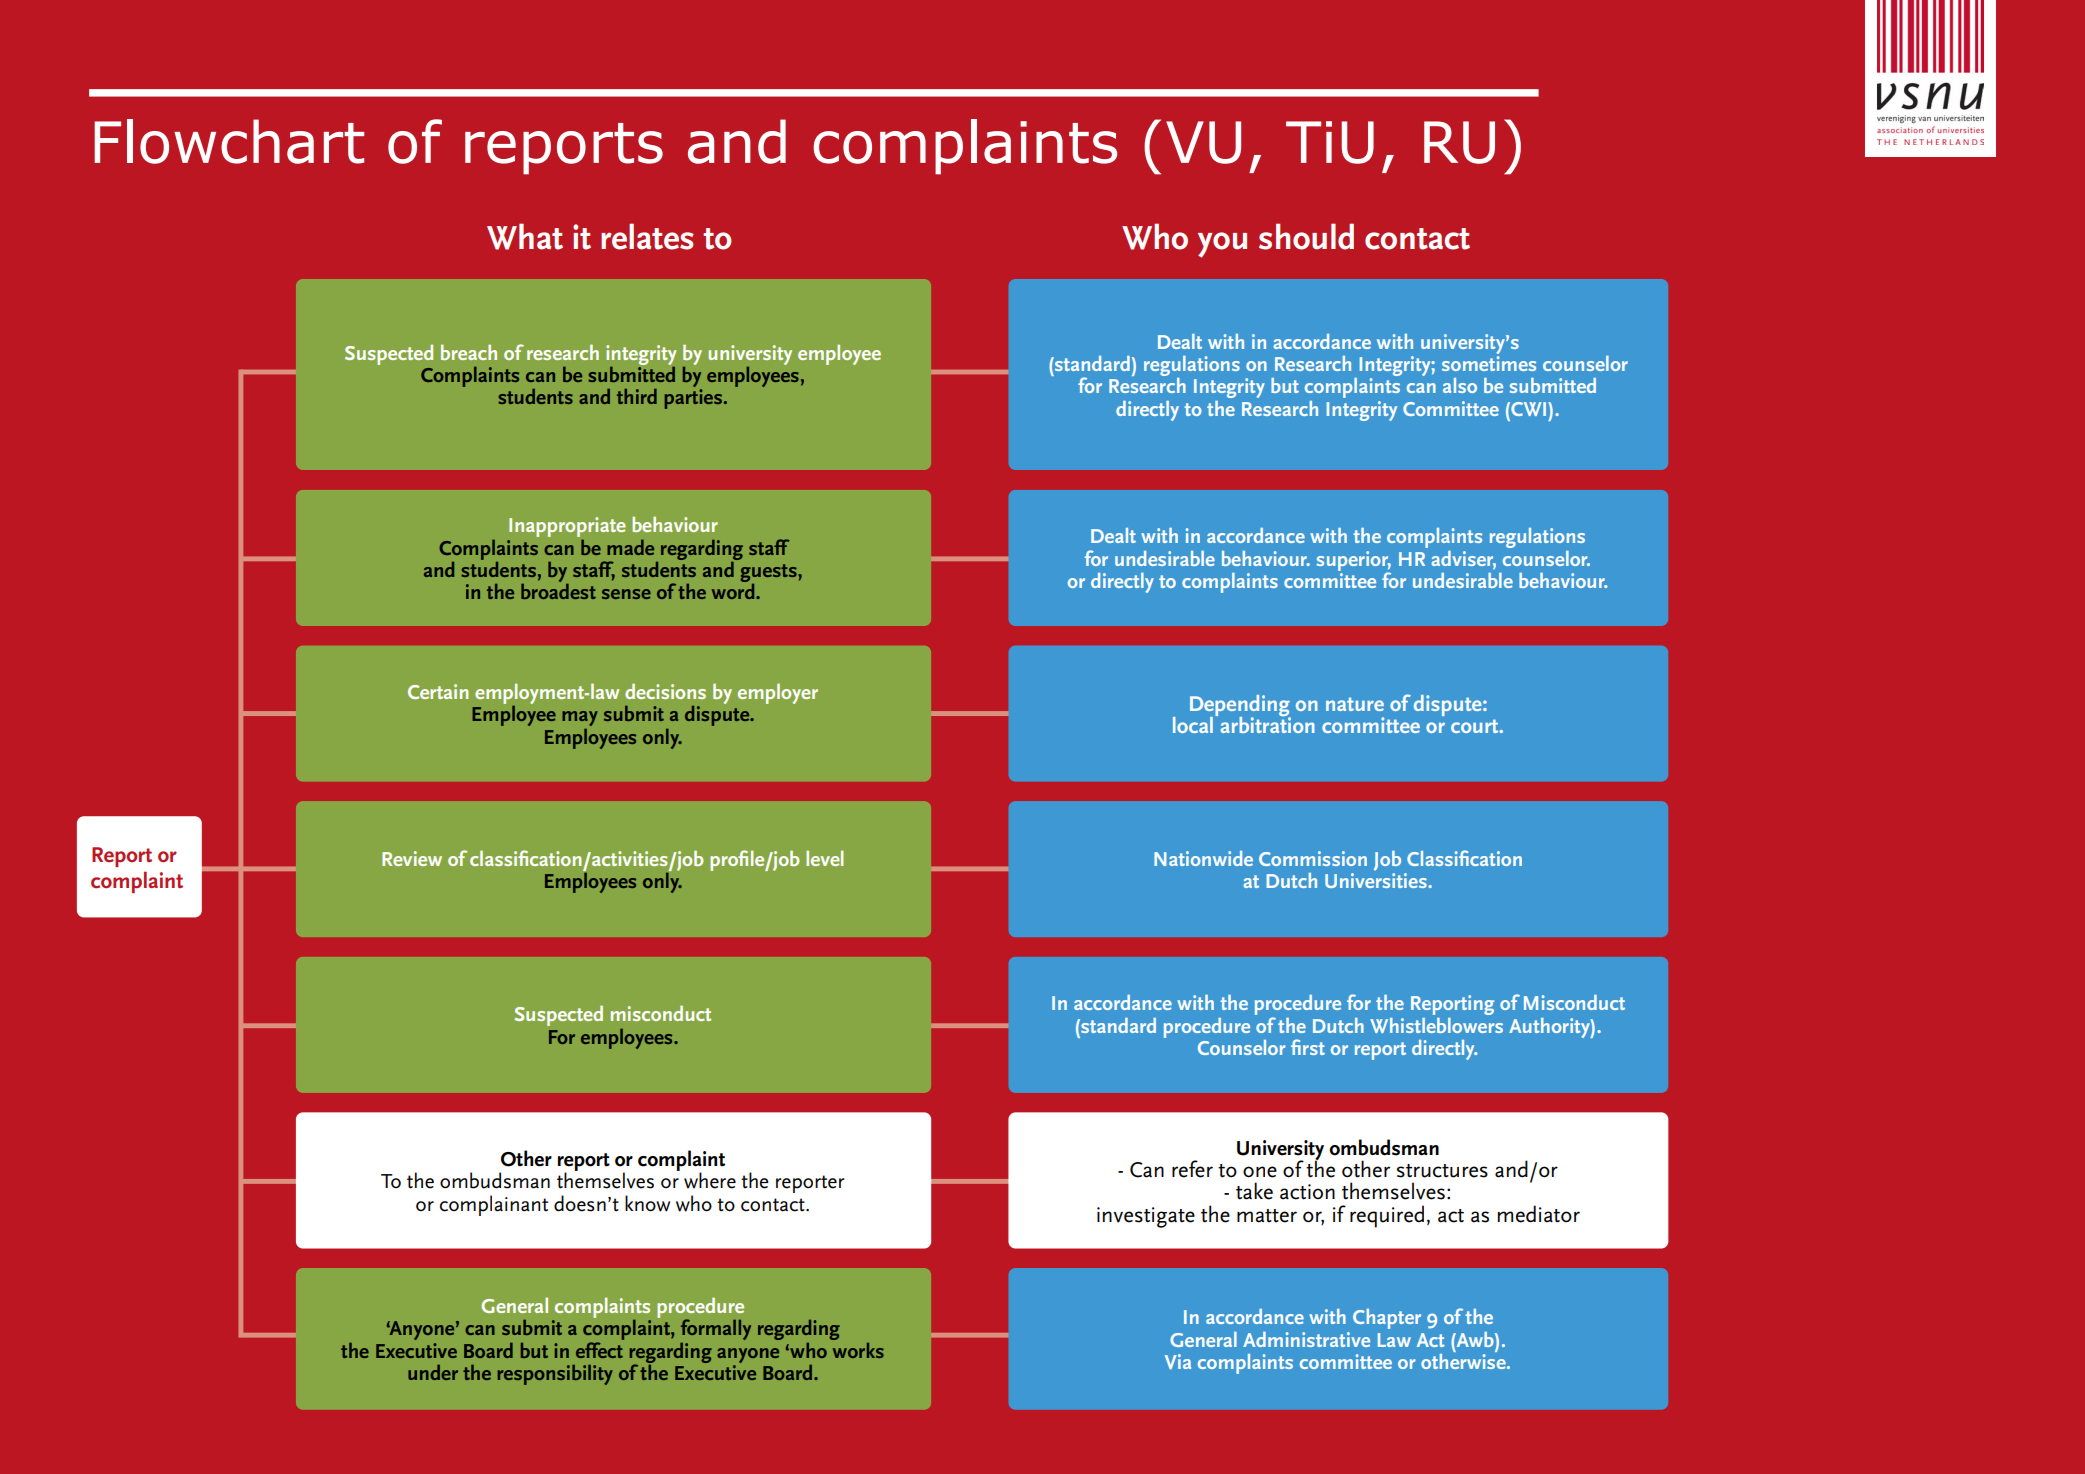 Image resolution: width=2085 pixels, height=1474 pixels. What do you see at coordinates (858, 1350) in the document?
I see `works` at bounding box center [858, 1350].
